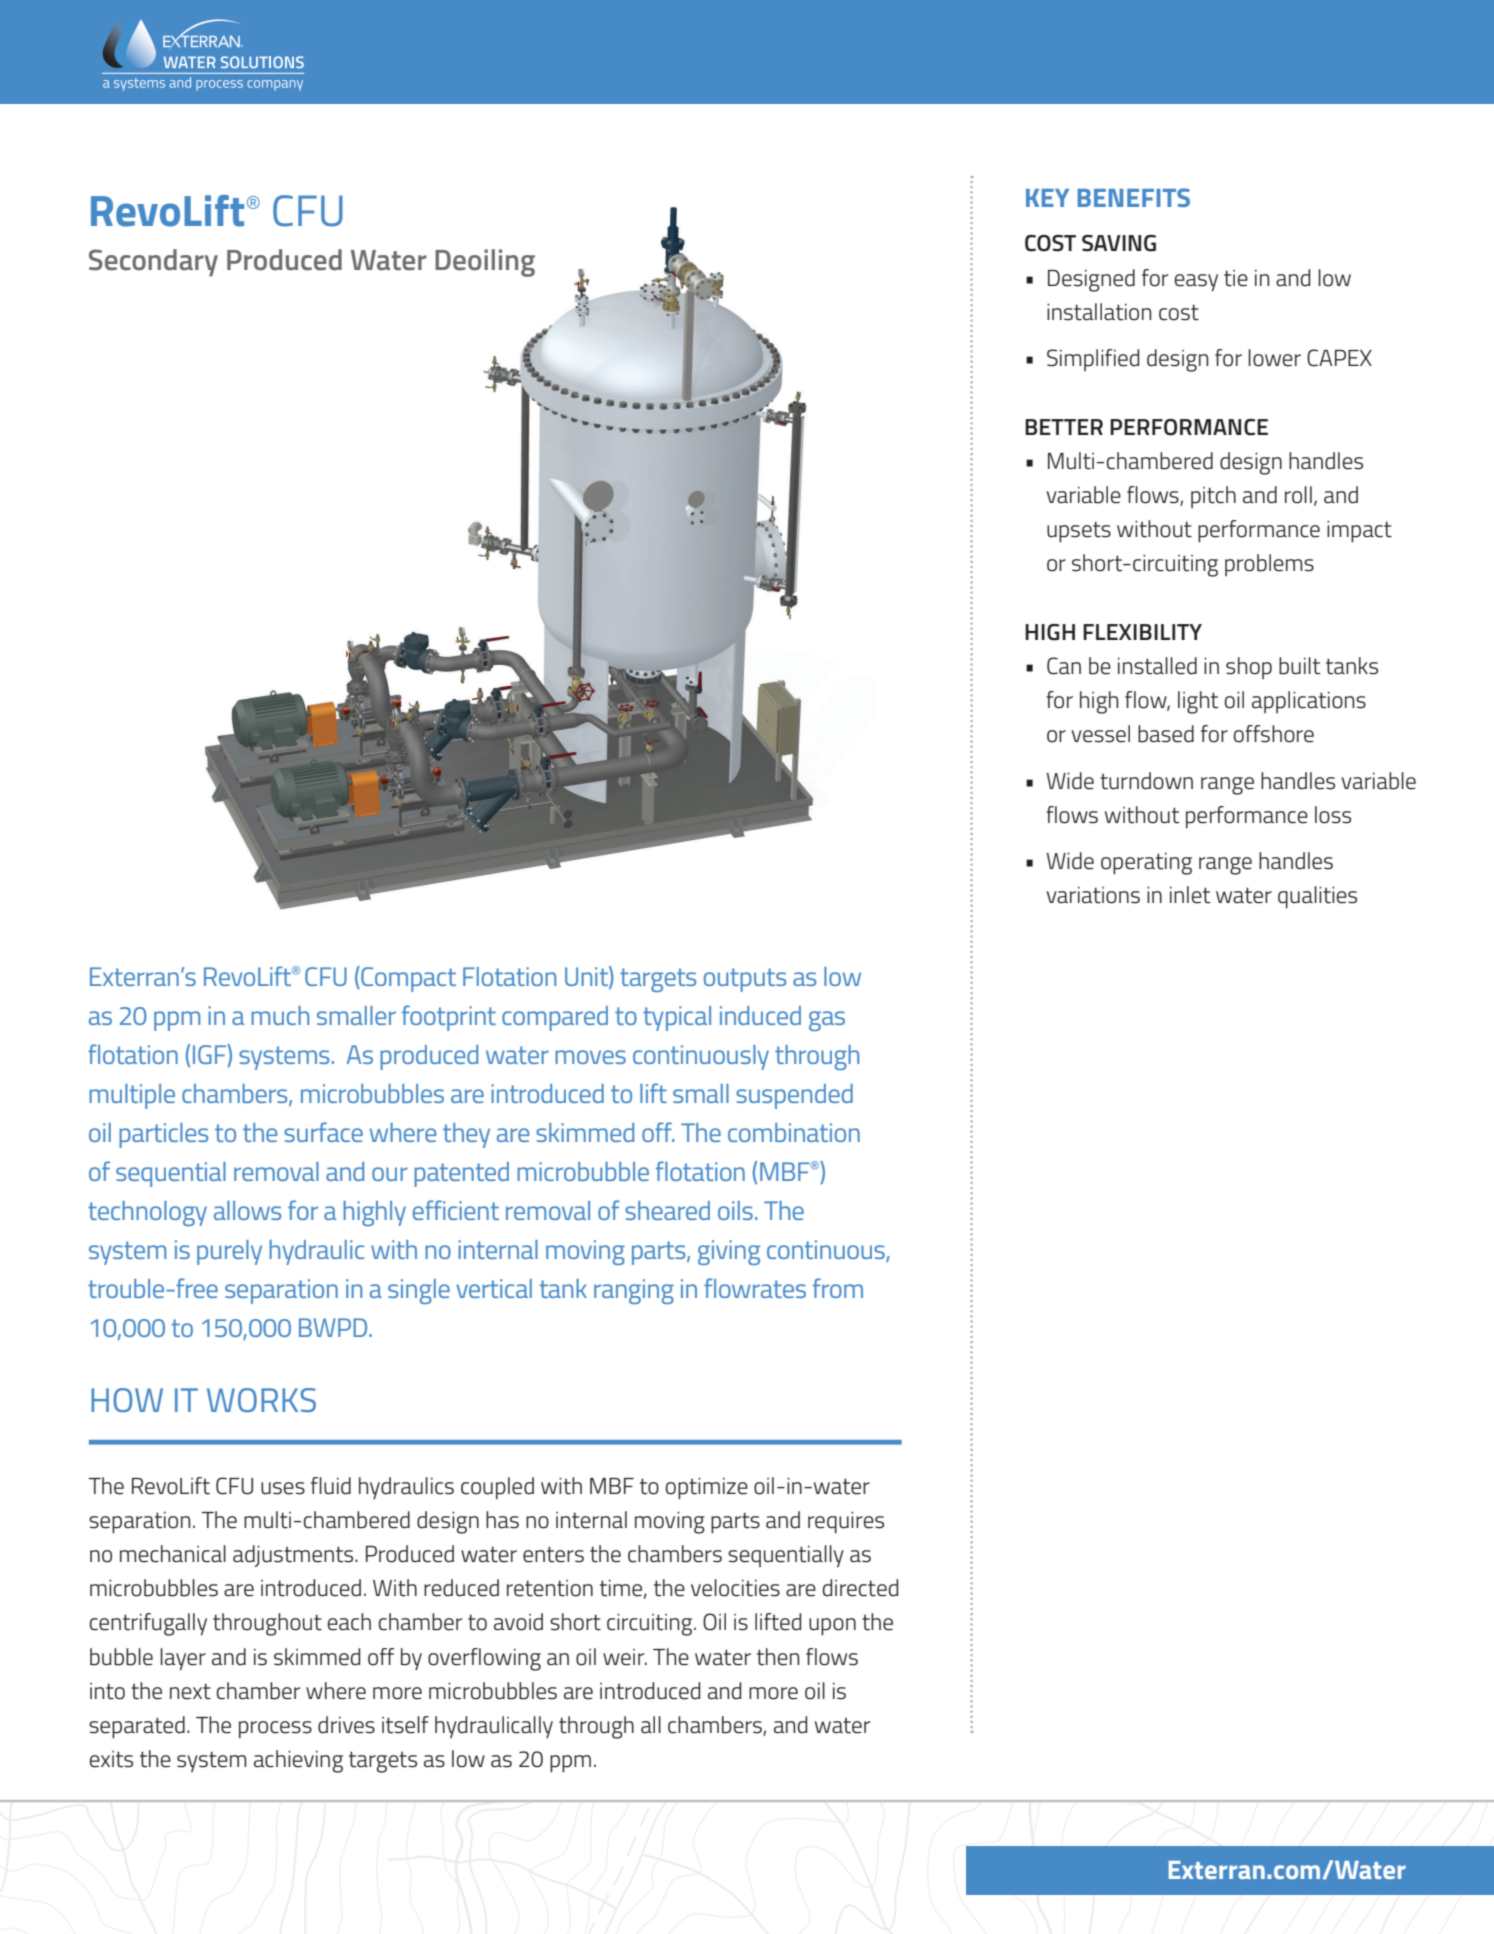  What do you see at coordinates (1196, 283) in the page?
I see `easy` at bounding box center [1196, 283].
